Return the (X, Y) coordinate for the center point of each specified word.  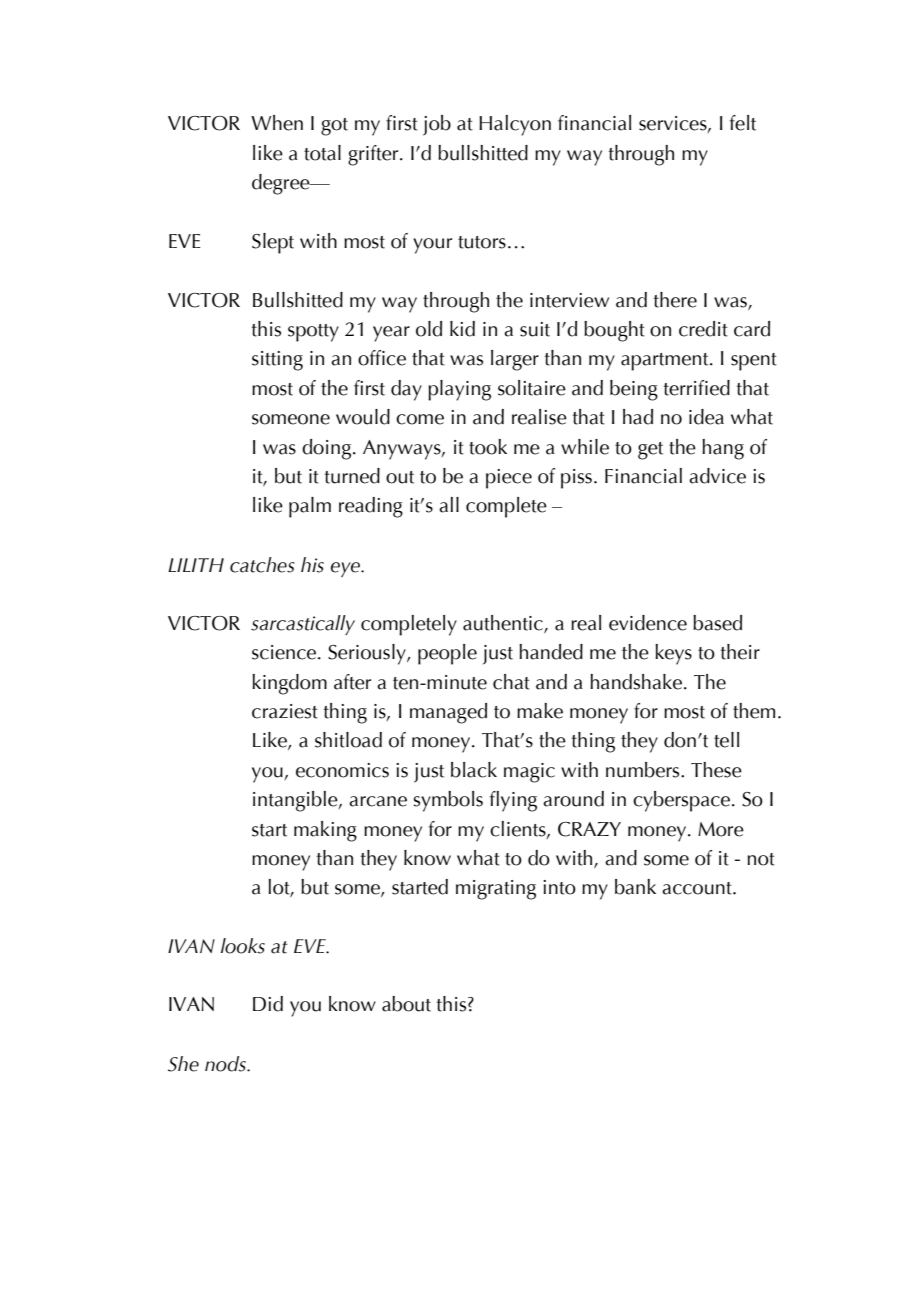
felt (743, 123)
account (698, 888)
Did (268, 1004)
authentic (504, 623)
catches (262, 565)
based (717, 623)
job (437, 125)
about (406, 1004)
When (277, 123)
